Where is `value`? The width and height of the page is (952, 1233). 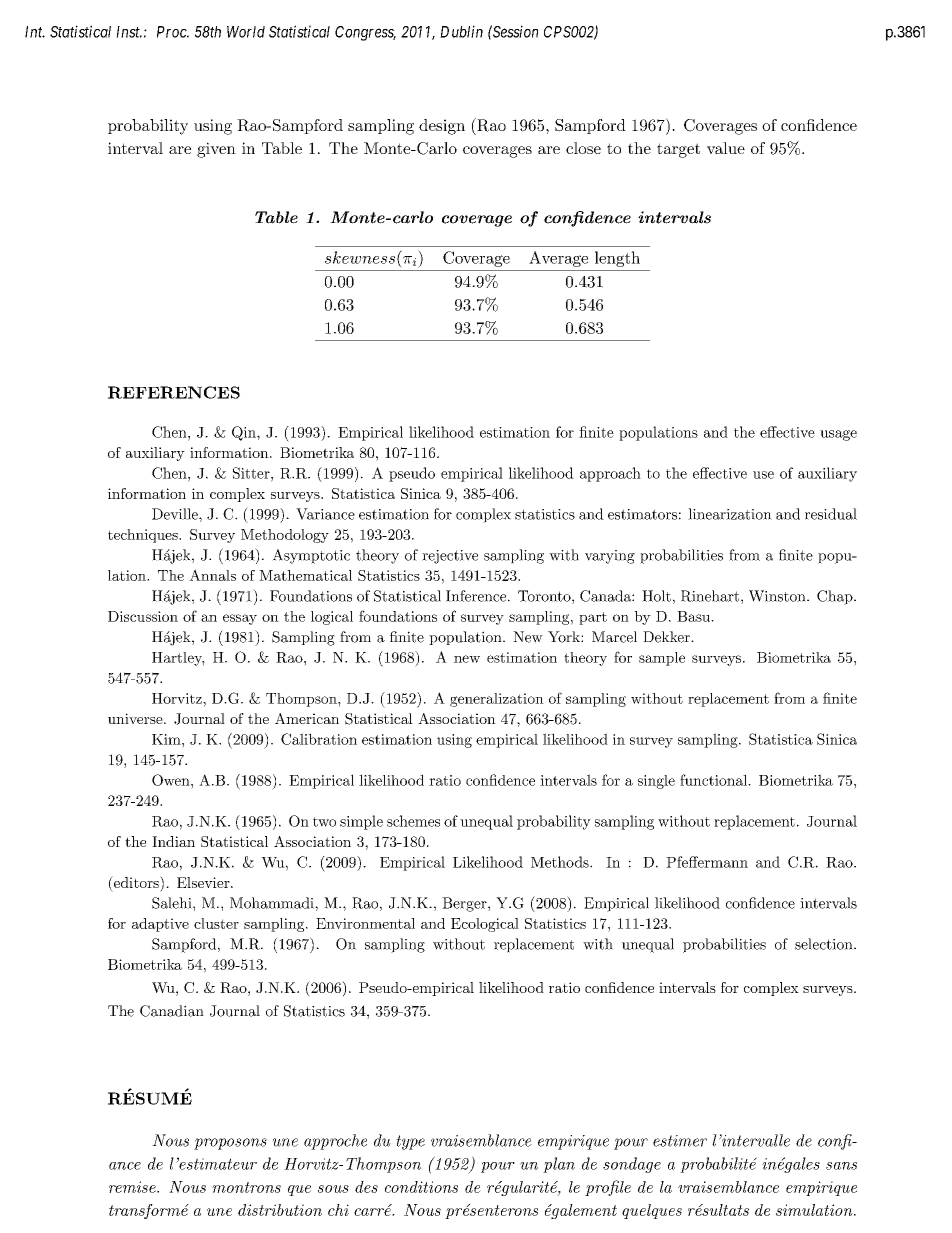
value is located at coordinates (726, 148).
